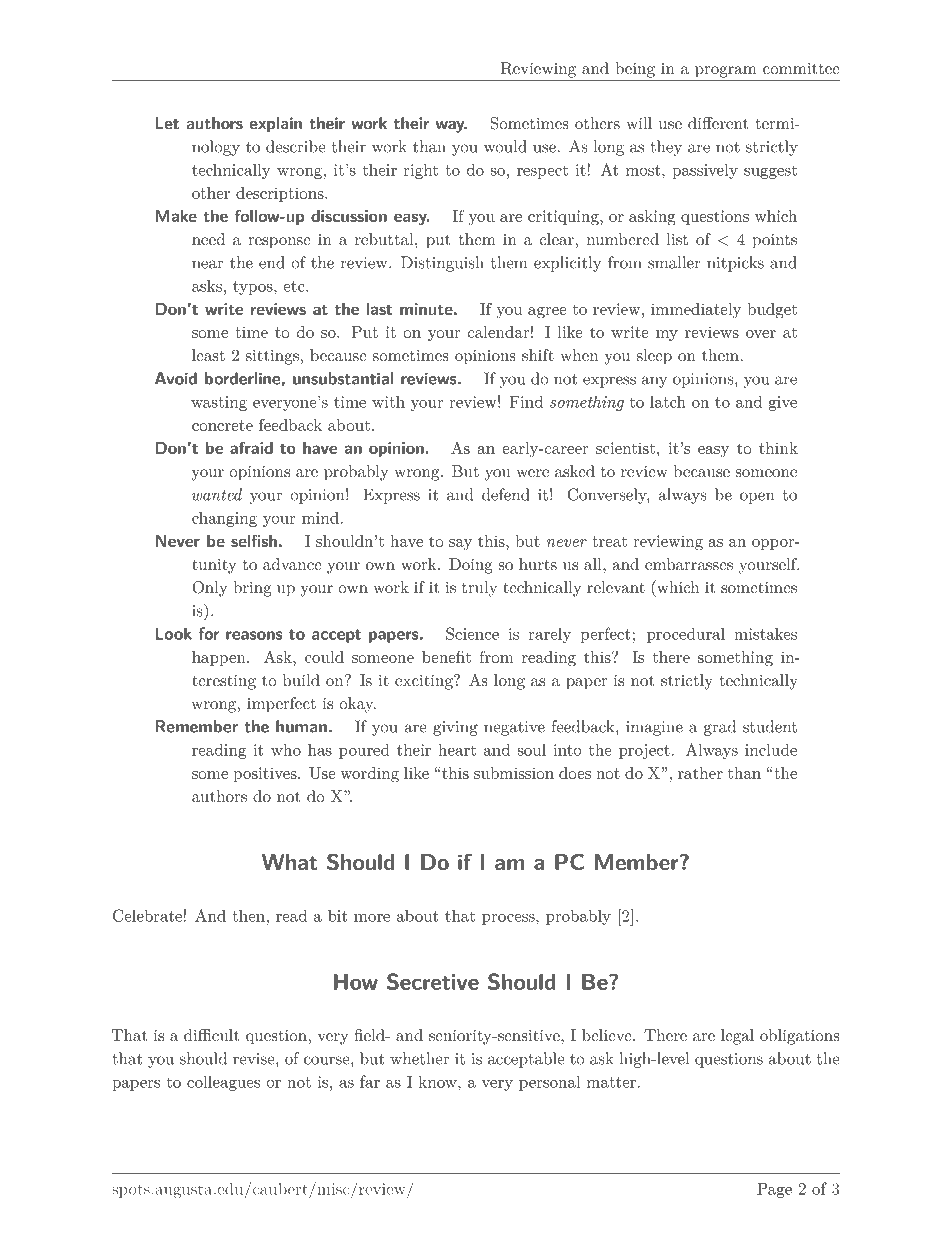  What do you see at coordinates (254, 635) in the screenshot?
I see `reasons` at bounding box center [254, 635].
